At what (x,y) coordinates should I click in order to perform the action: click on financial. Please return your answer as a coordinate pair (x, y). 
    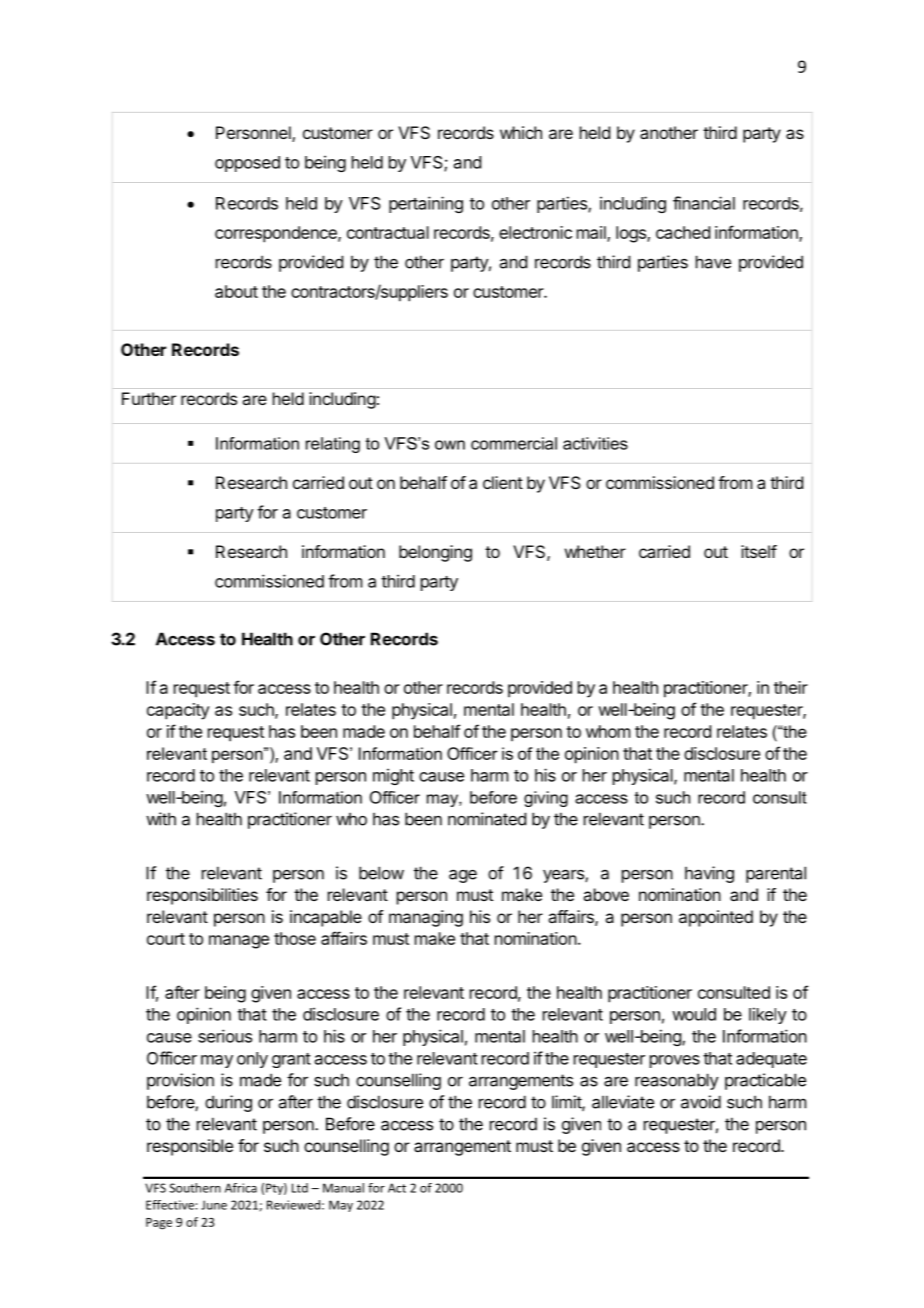
    Looking at the image, I should click on (704, 203).
